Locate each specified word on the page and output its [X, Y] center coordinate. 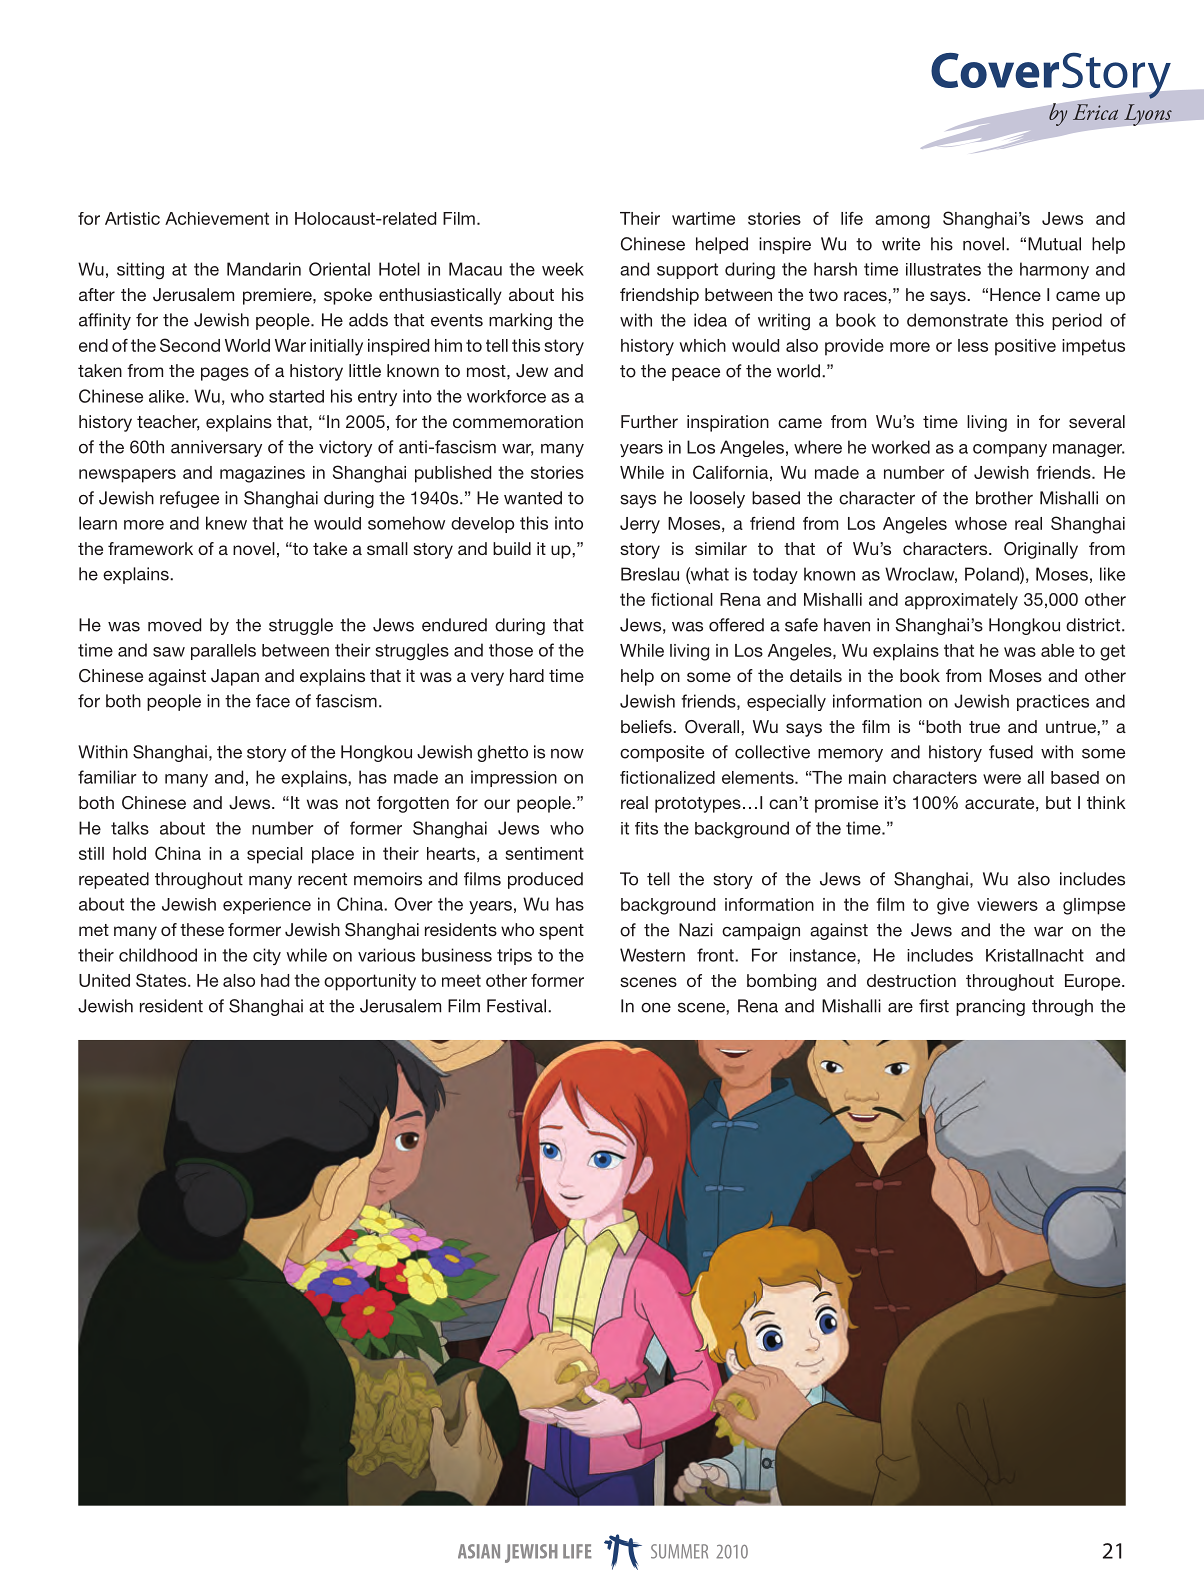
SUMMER [679, 1551]
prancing [990, 1007]
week [563, 269]
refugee [189, 499]
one [656, 1007]
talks [130, 828]
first [934, 1006]
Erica [1095, 112]
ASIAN [479, 1551]
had [275, 980]
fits [646, 828]
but [1058, 802]
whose [981, 523]
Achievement [217, 218]
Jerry [640, 525]
